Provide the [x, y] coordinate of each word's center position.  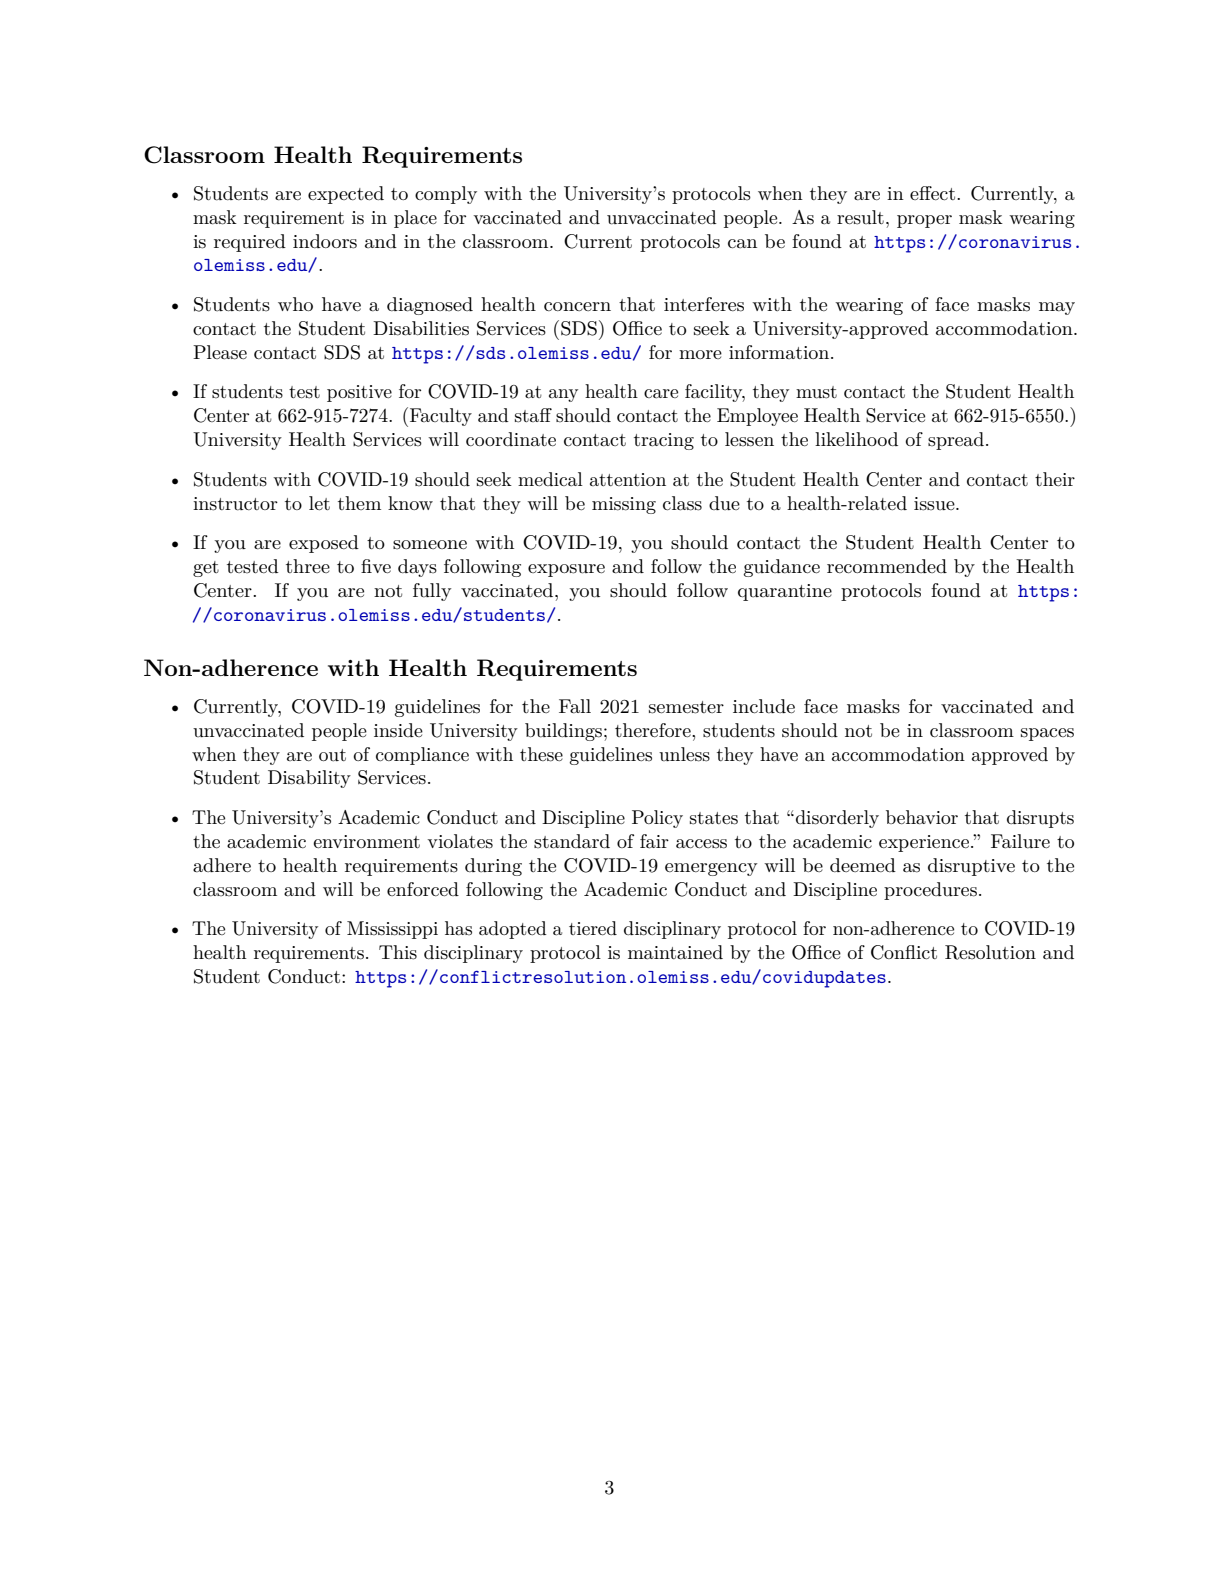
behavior [922, 817]
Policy [657, 819]
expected [346, 195]
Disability [309, 779]
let [319, 503]
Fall [575, 706]
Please [220, 352]
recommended [887, 566]
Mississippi [392, 930]
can [742, 244]
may [1057, 308]
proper [924, 221]
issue [935, 504]
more [700, 354]
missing [624, 505]
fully [432, 592]
